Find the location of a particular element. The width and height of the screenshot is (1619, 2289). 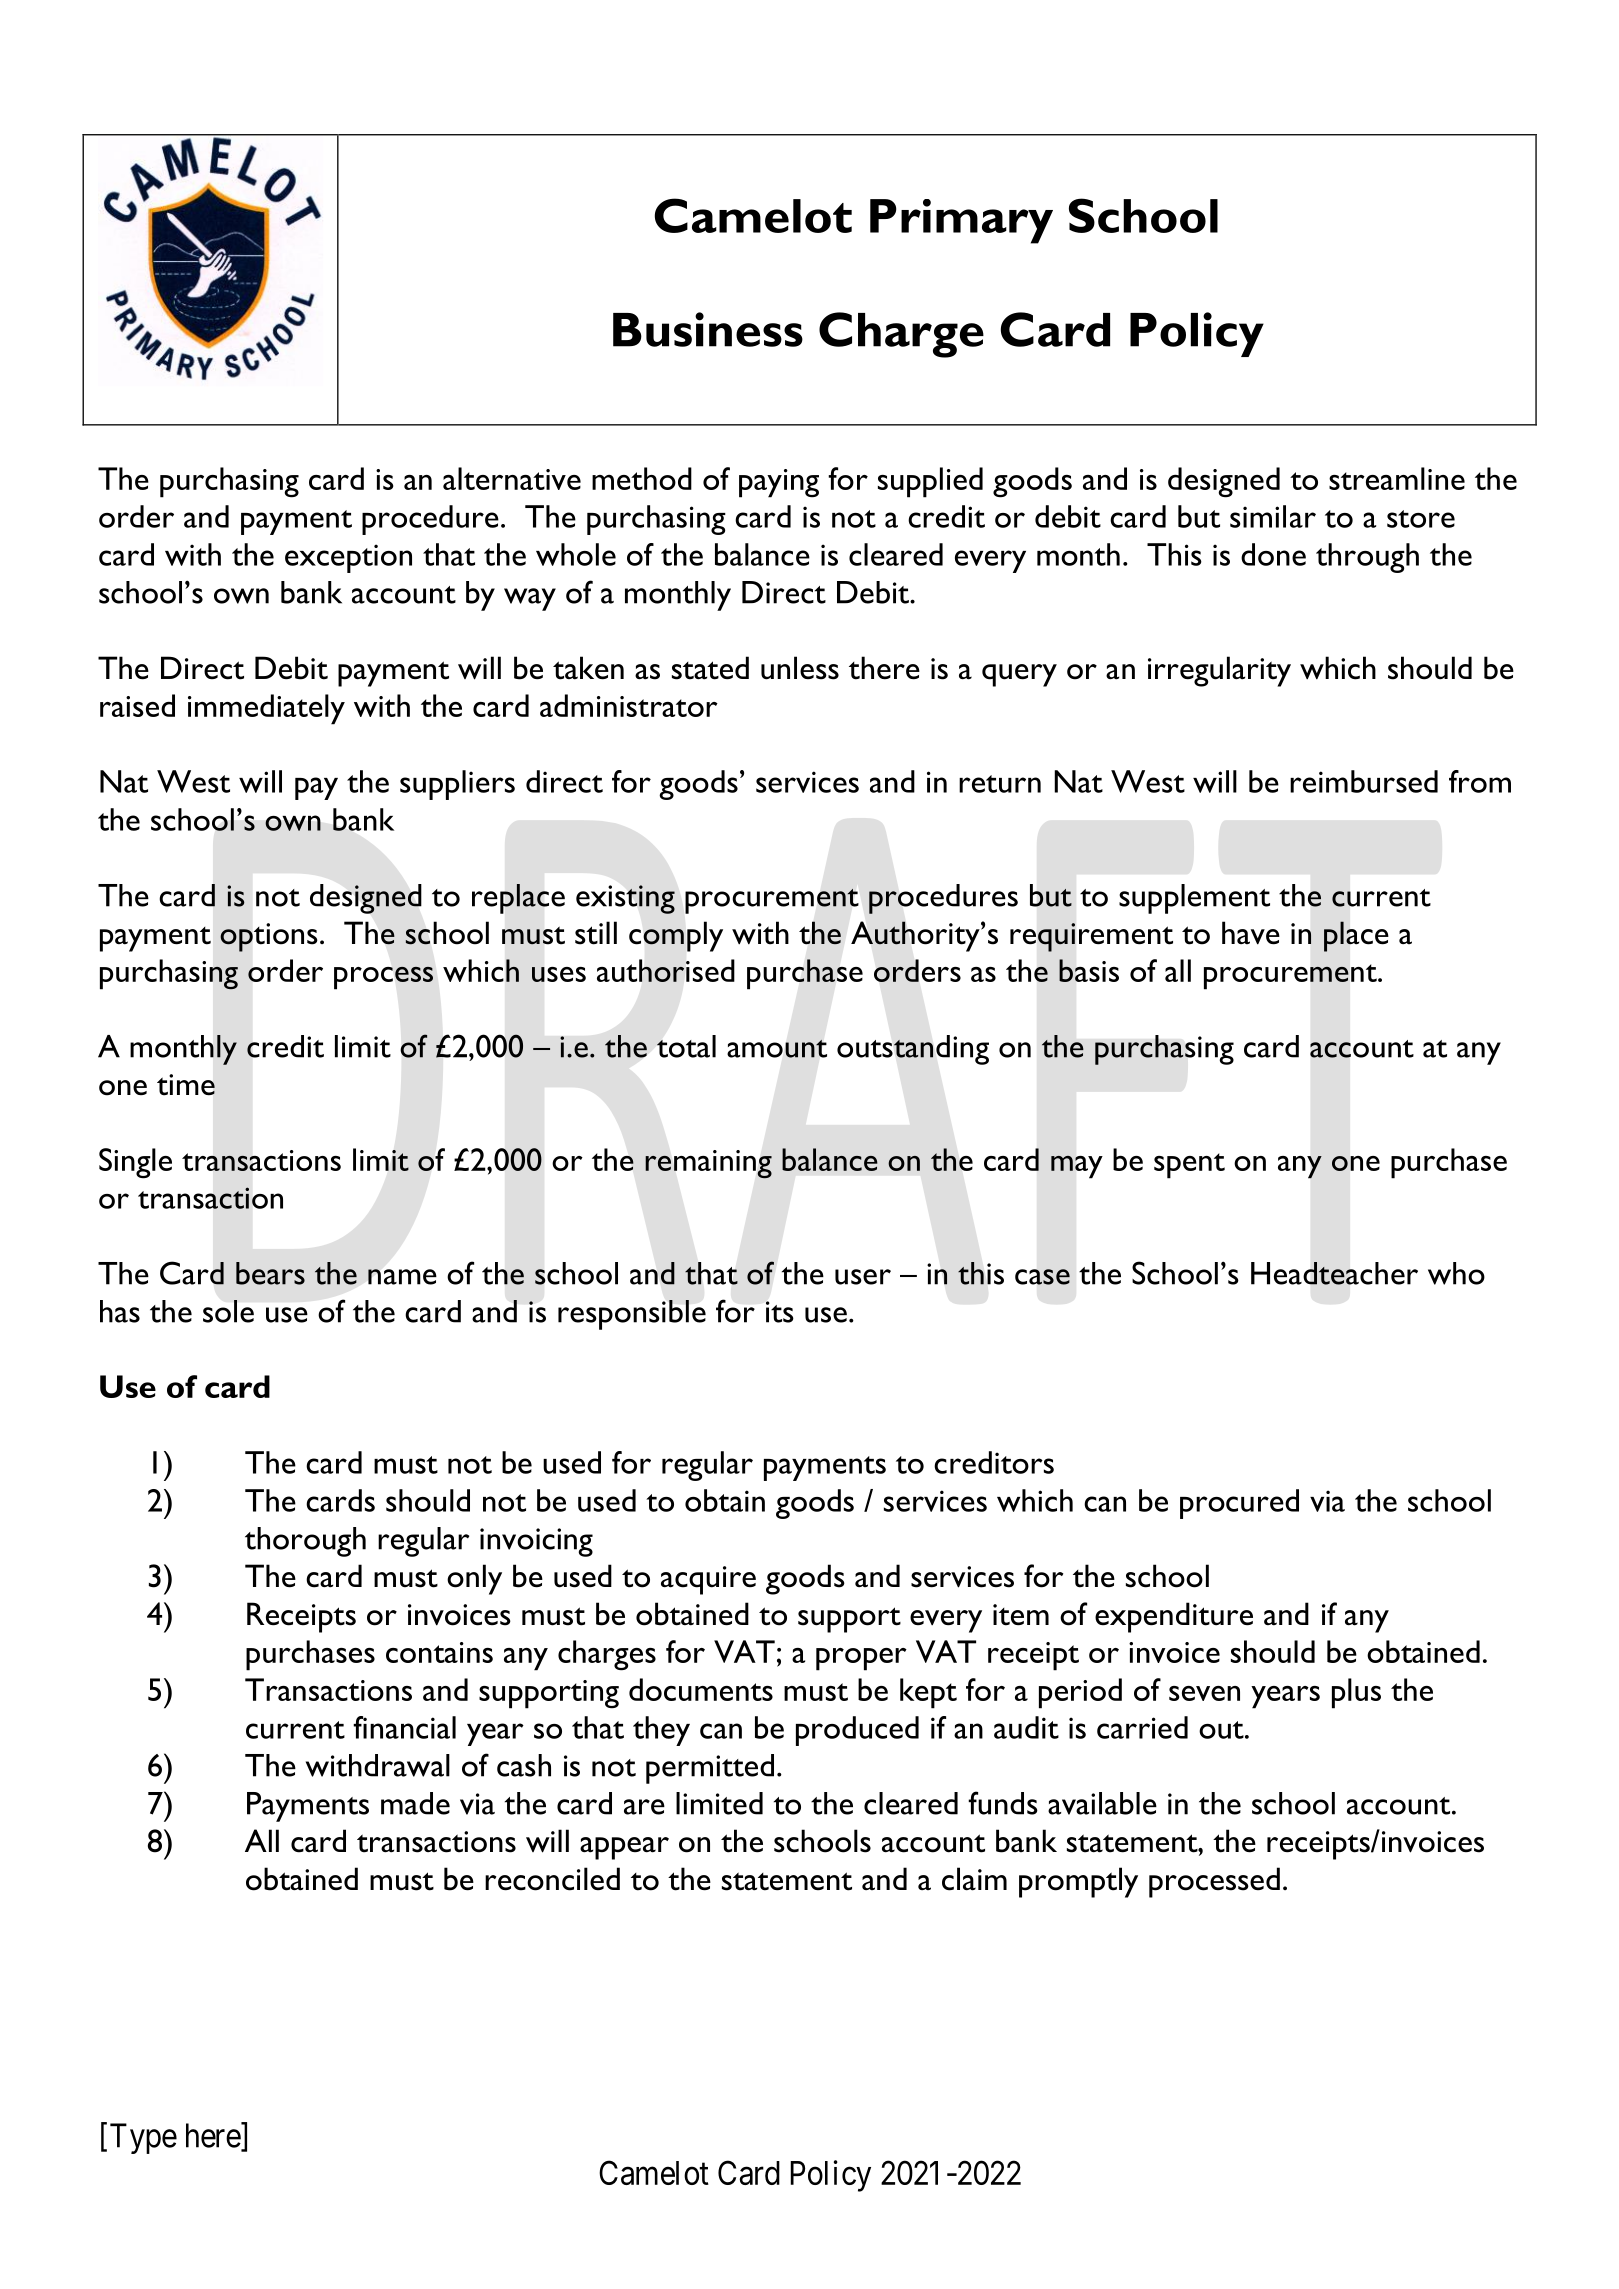

spent is located at coordinates (1189, 1166).
